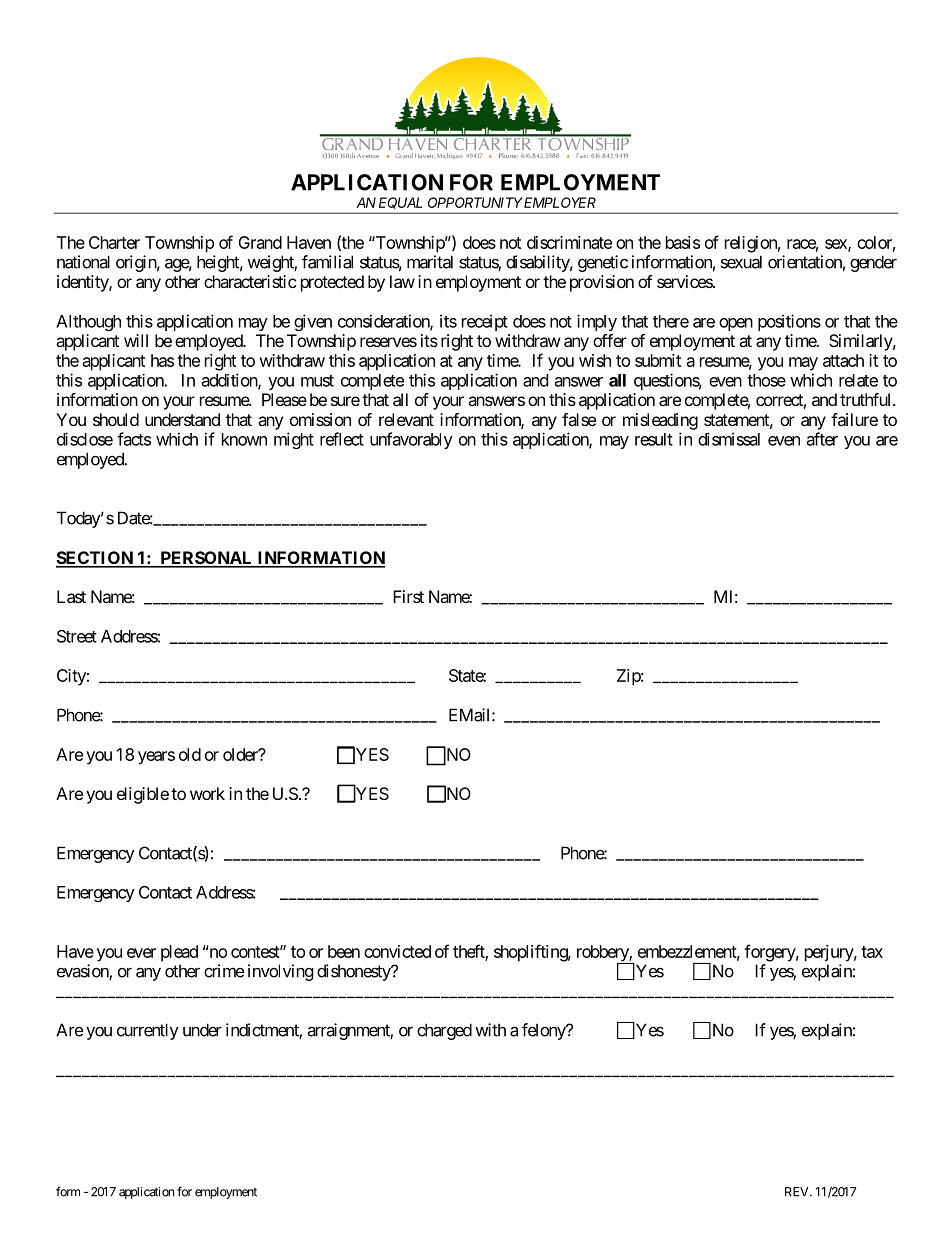  I want to click on sexual, so click(741, 262).
